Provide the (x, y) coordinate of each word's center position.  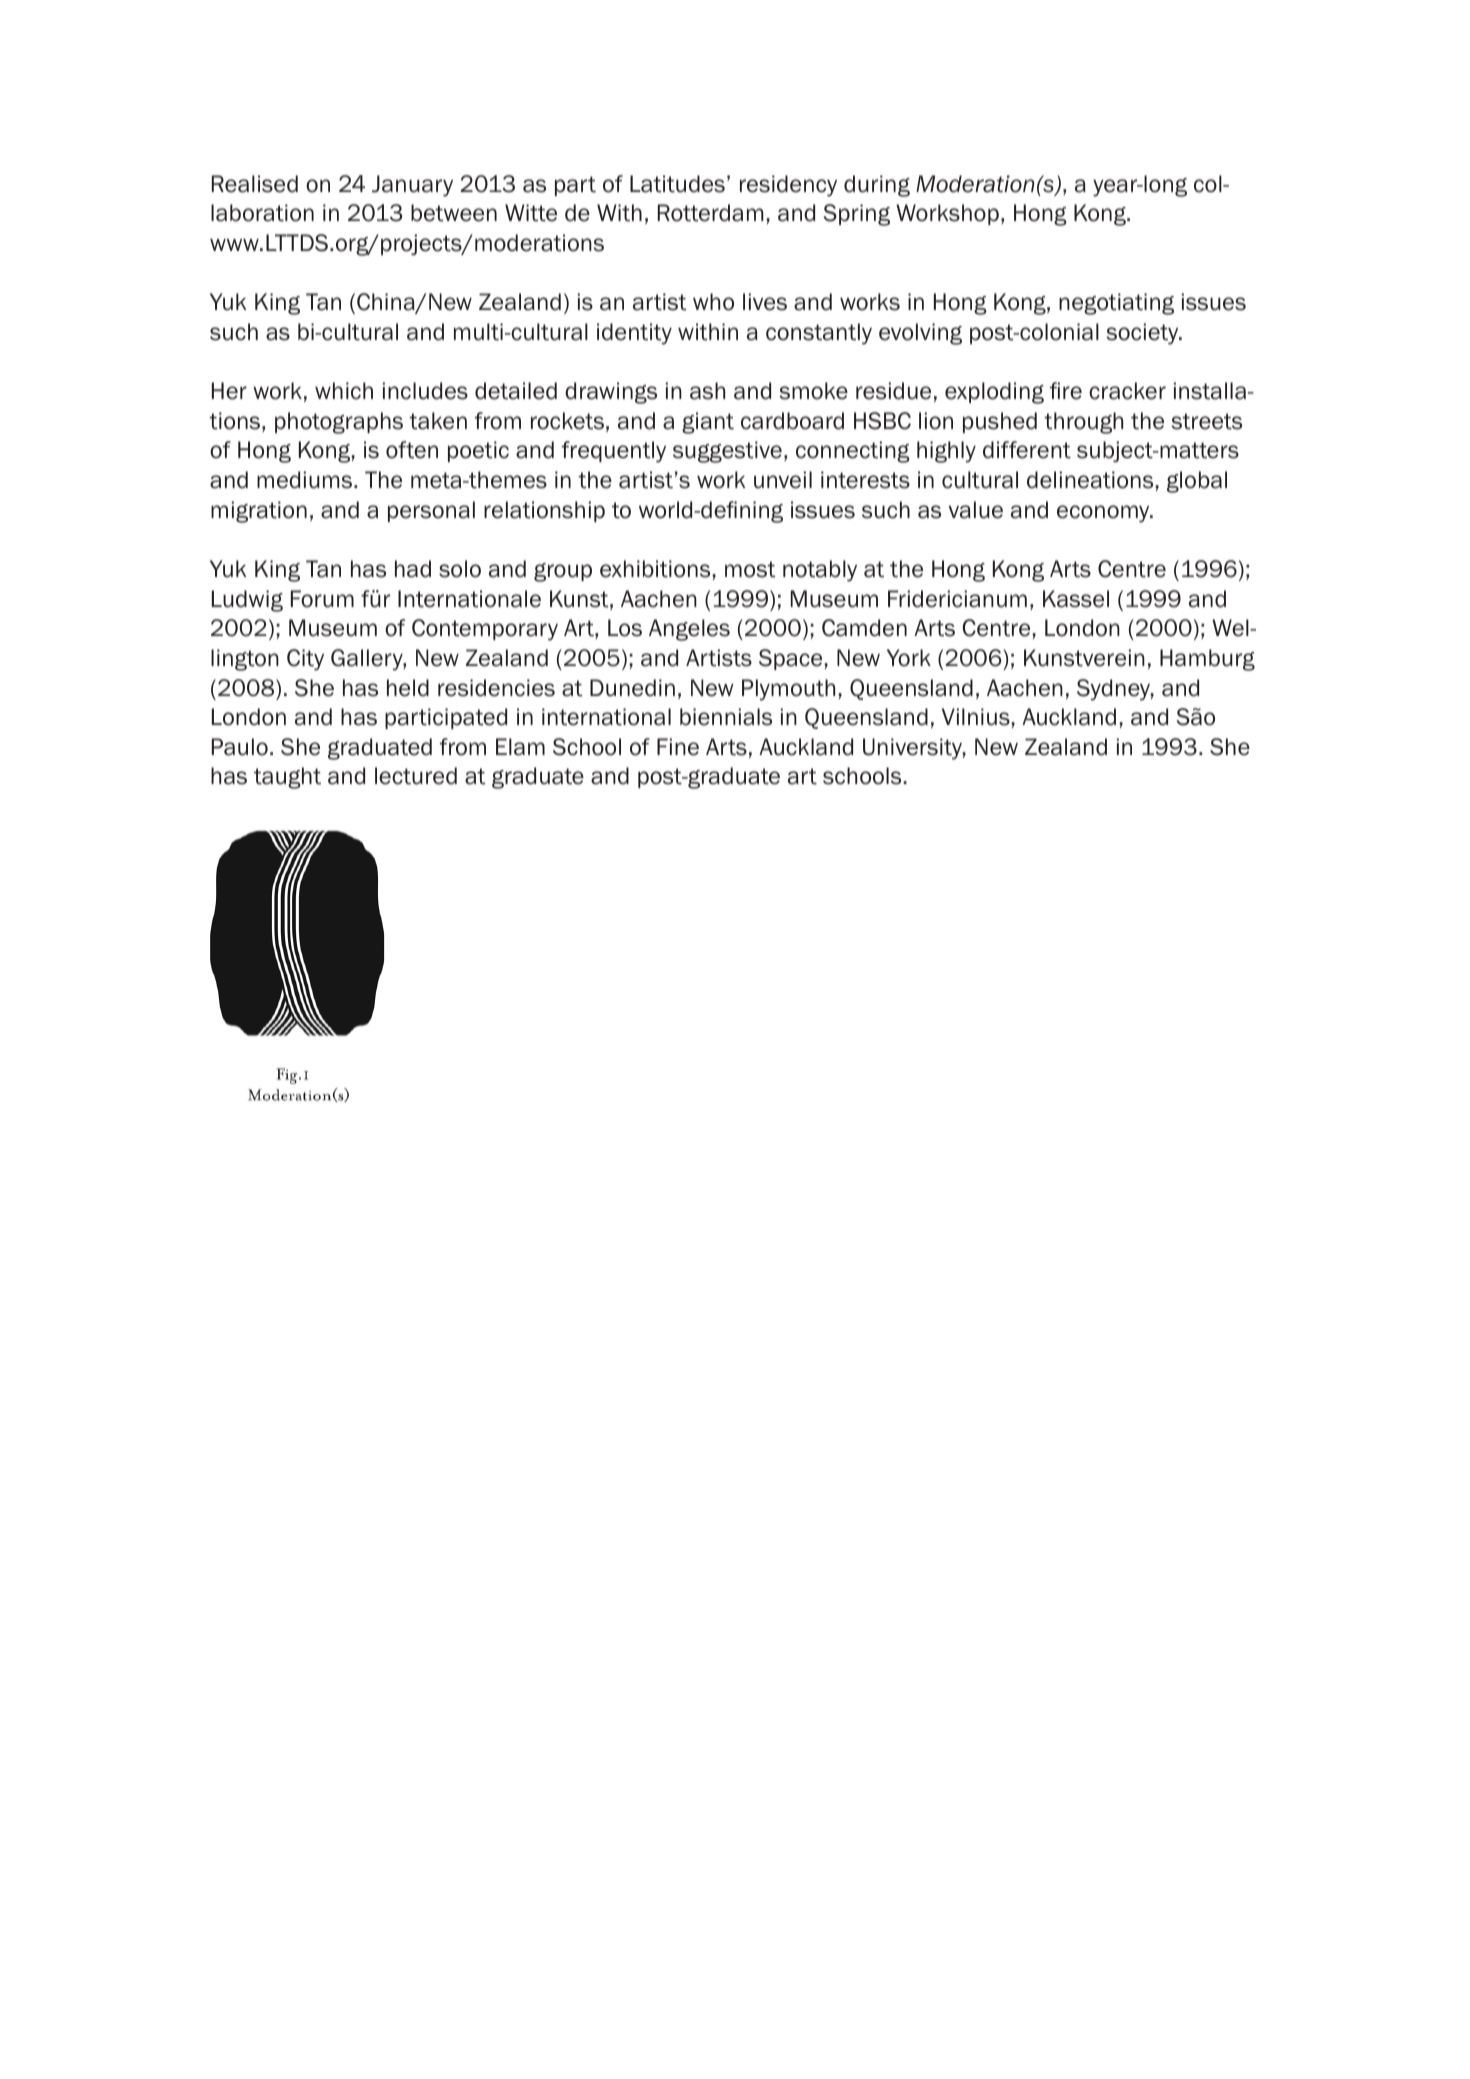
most (750, 569)
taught (287, 778)
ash (707, 391)
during (877, 186)
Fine (678, 747)
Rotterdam (711, 213)
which (344, 391)
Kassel (1076, 599)
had (413, 569)
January (412, 186)
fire (1066, 391)
